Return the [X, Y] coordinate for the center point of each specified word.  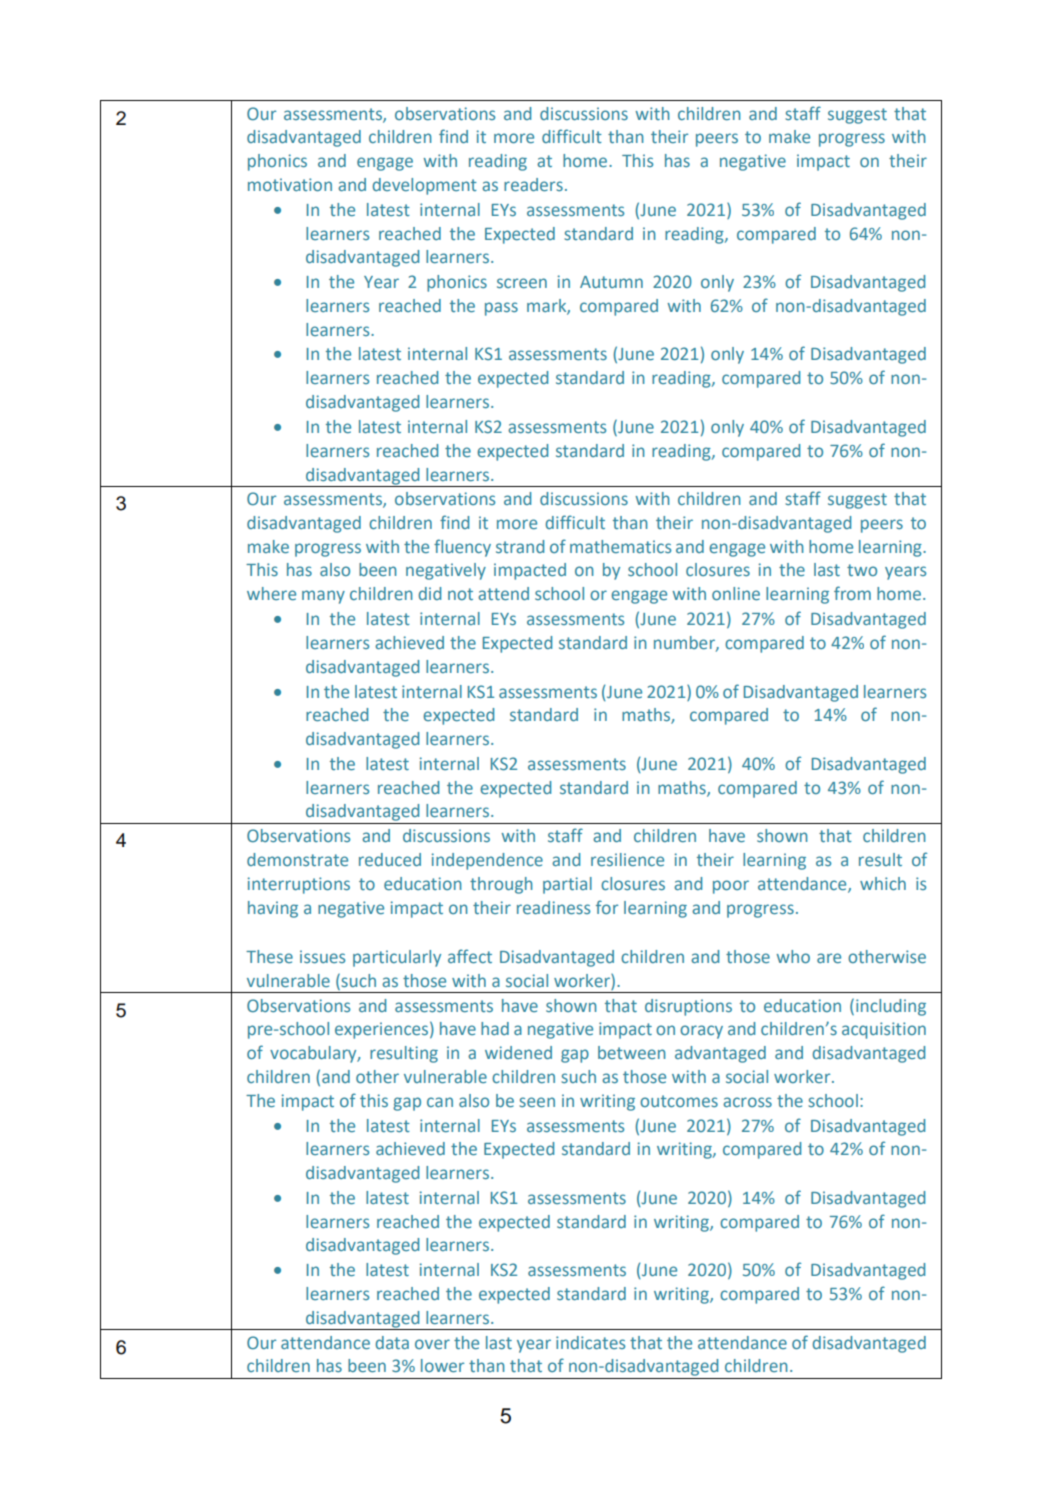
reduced [390, 859]
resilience [627, 859]
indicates [590, 1342]
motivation [290, 184]
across [747, 1102]
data [392, 1342]
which [883, 883]
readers [533, 184]
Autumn [611, 282]
